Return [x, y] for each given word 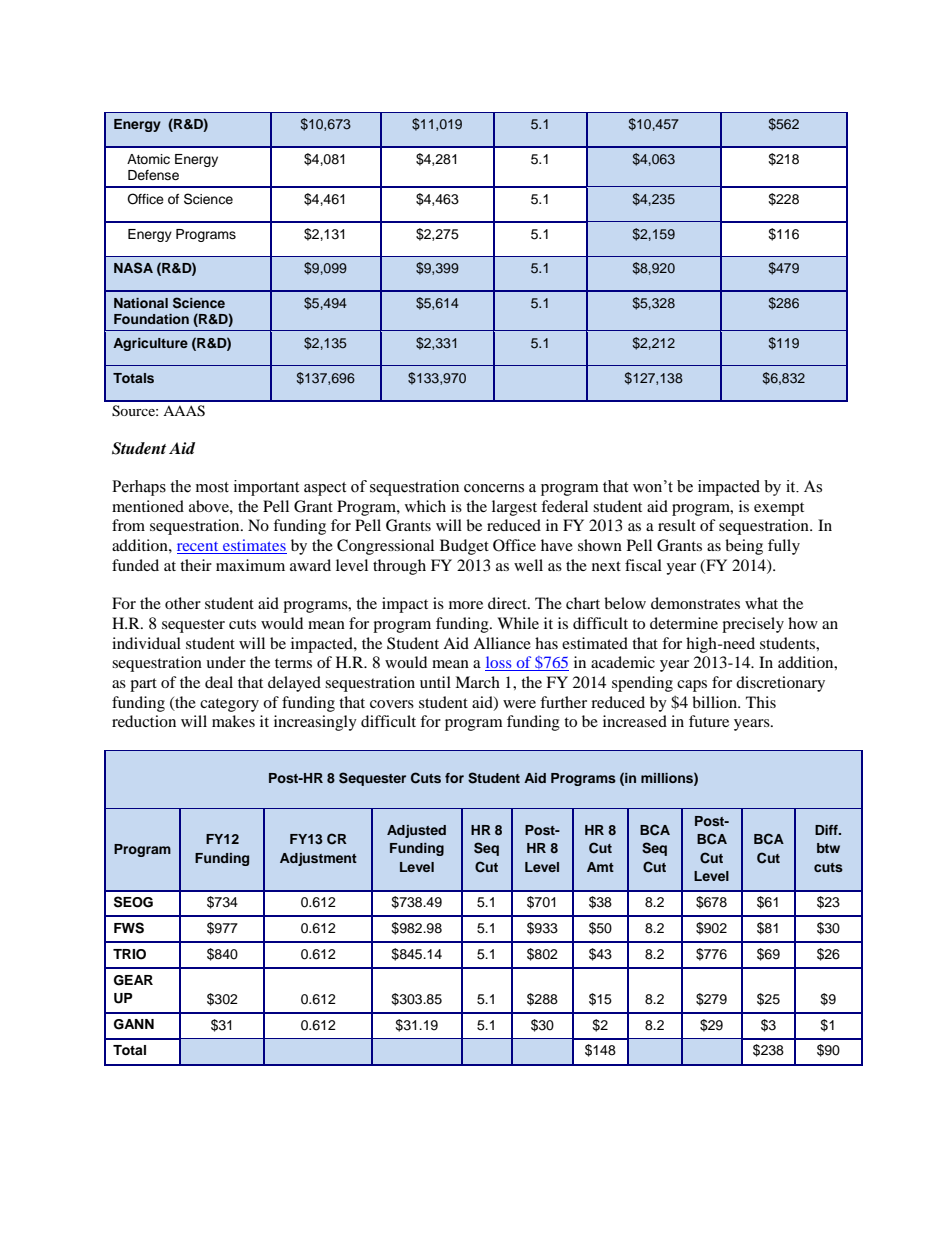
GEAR [133, 980]
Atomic [148, 159]
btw [828, 848]
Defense [153, 175]
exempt [779, 509]
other [183, 603]
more [466, 605]
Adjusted [416, 831]
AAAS [184, 411]
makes [233, 721]
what [761, 603]
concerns [494, 488]
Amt [600, 867]
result [677, 525]
